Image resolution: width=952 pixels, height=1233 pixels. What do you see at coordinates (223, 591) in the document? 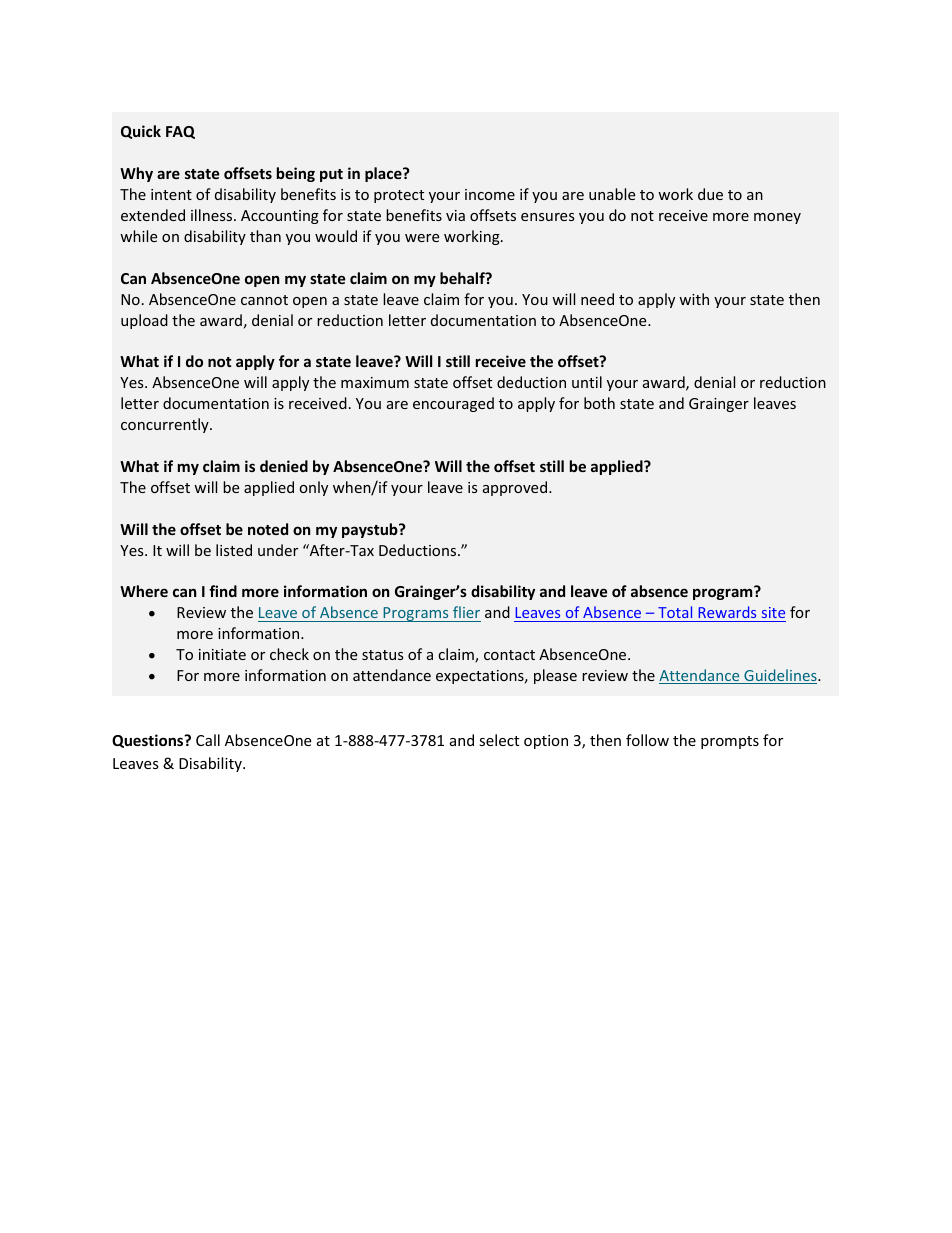
I see `find` at bounding box center [223, 591].
